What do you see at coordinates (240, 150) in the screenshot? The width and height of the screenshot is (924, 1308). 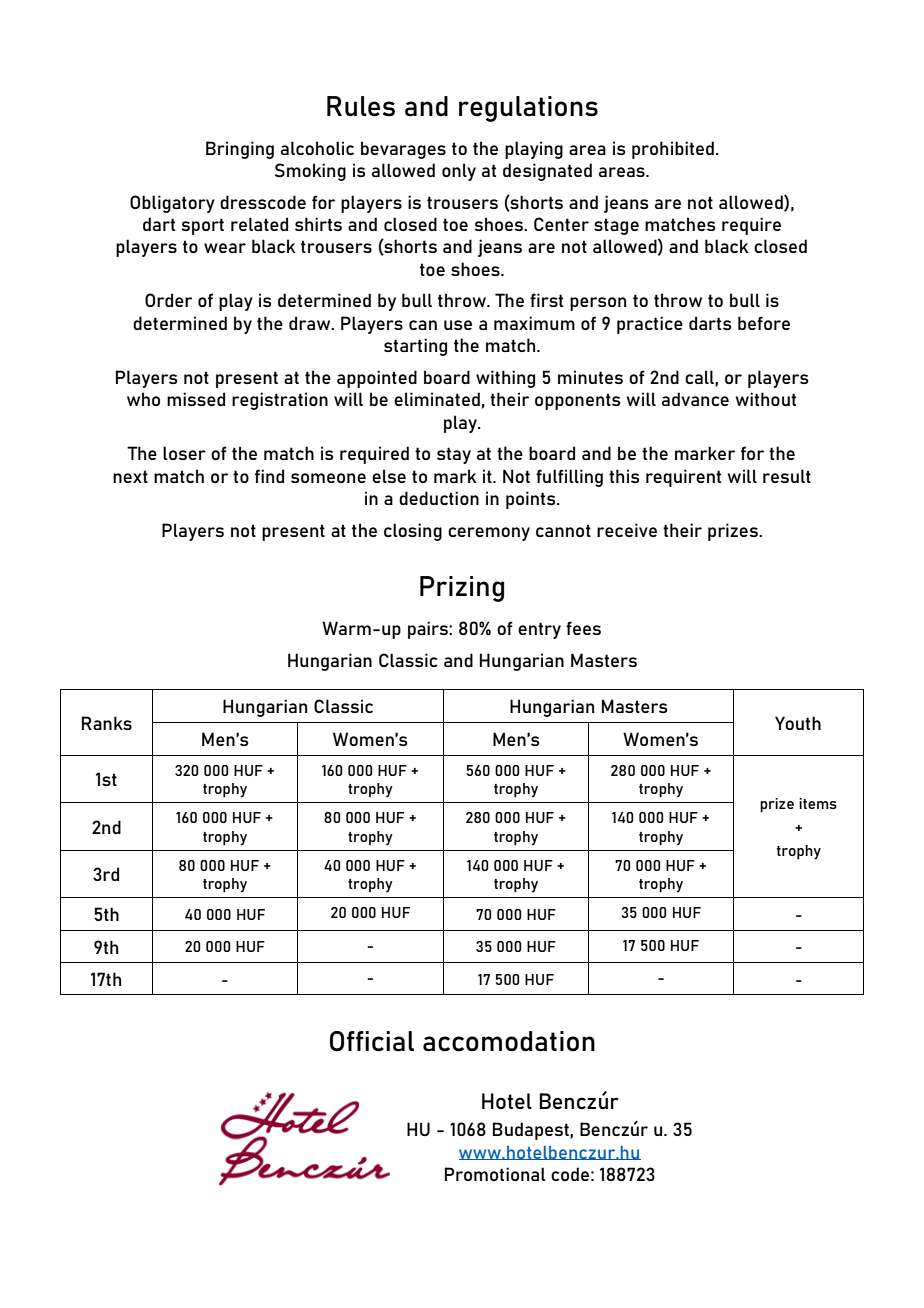 I see `Bringing` at bounding box center [240, 150].
